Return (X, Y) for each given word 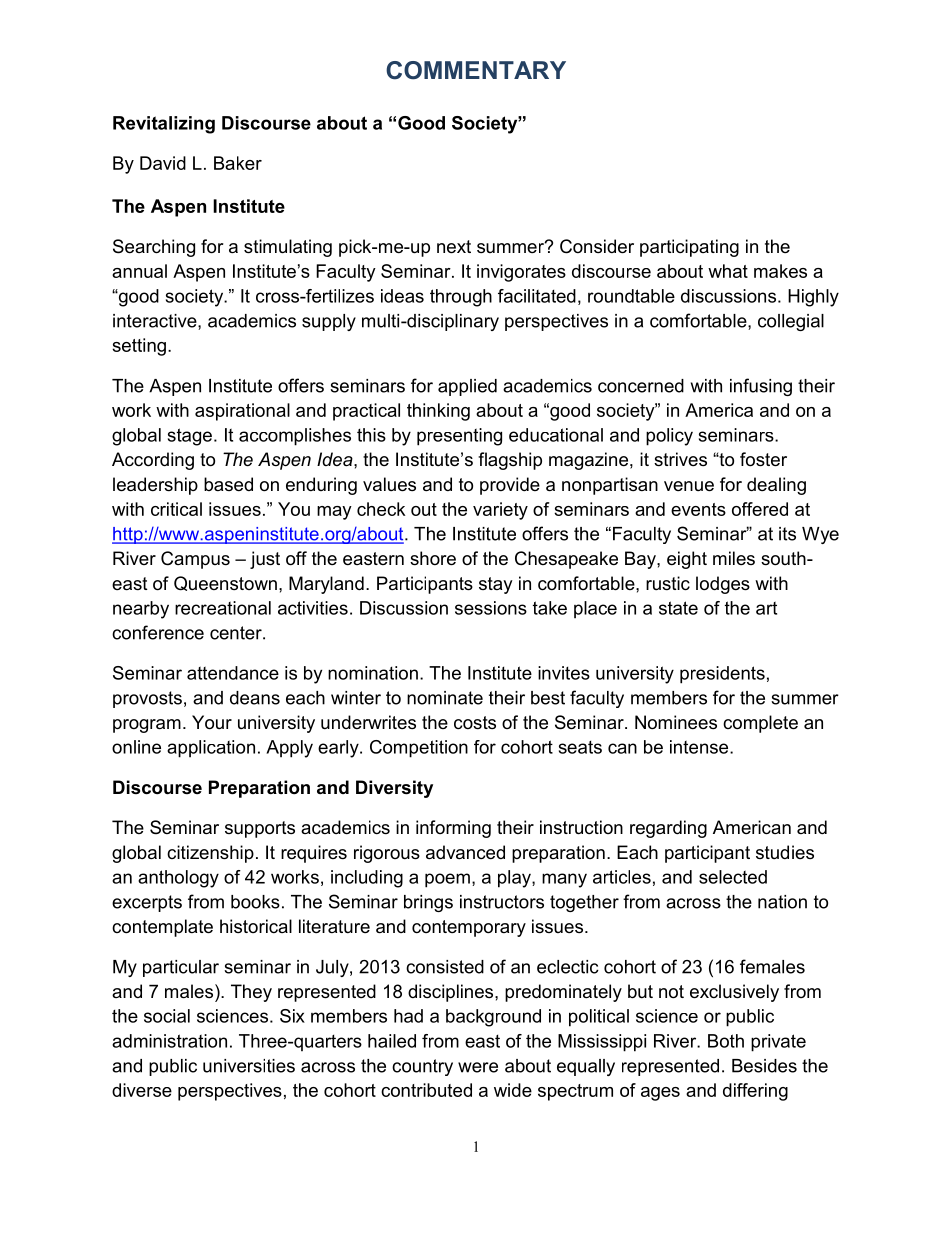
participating (689, 248)
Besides (764, 1066)
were (478, 1067)
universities (249, 1066)
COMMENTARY (476, 70)
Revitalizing (164, 125)
